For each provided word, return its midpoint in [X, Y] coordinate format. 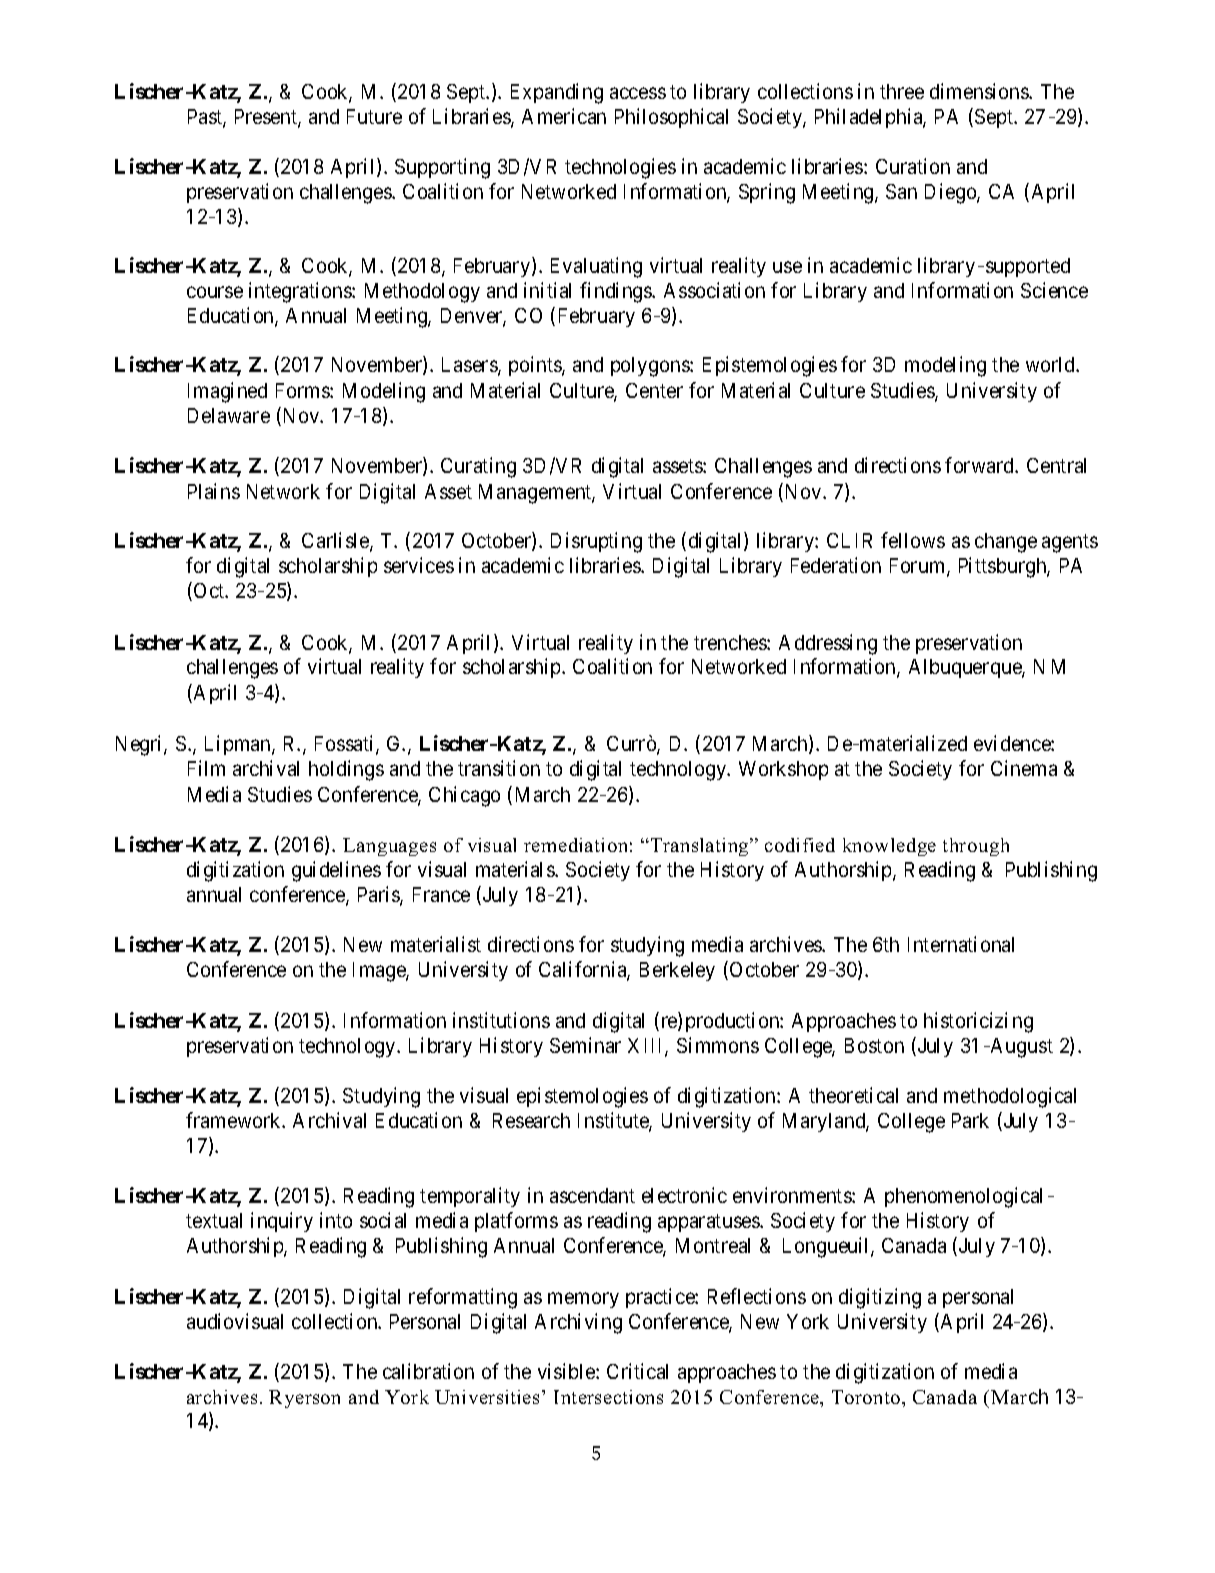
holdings [346, 770]
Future [374, 116]
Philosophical [671, 118]
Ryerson [304, 1399]
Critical [637, 1371]
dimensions [980, 91]
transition [499, 768]
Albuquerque [966, 668]
